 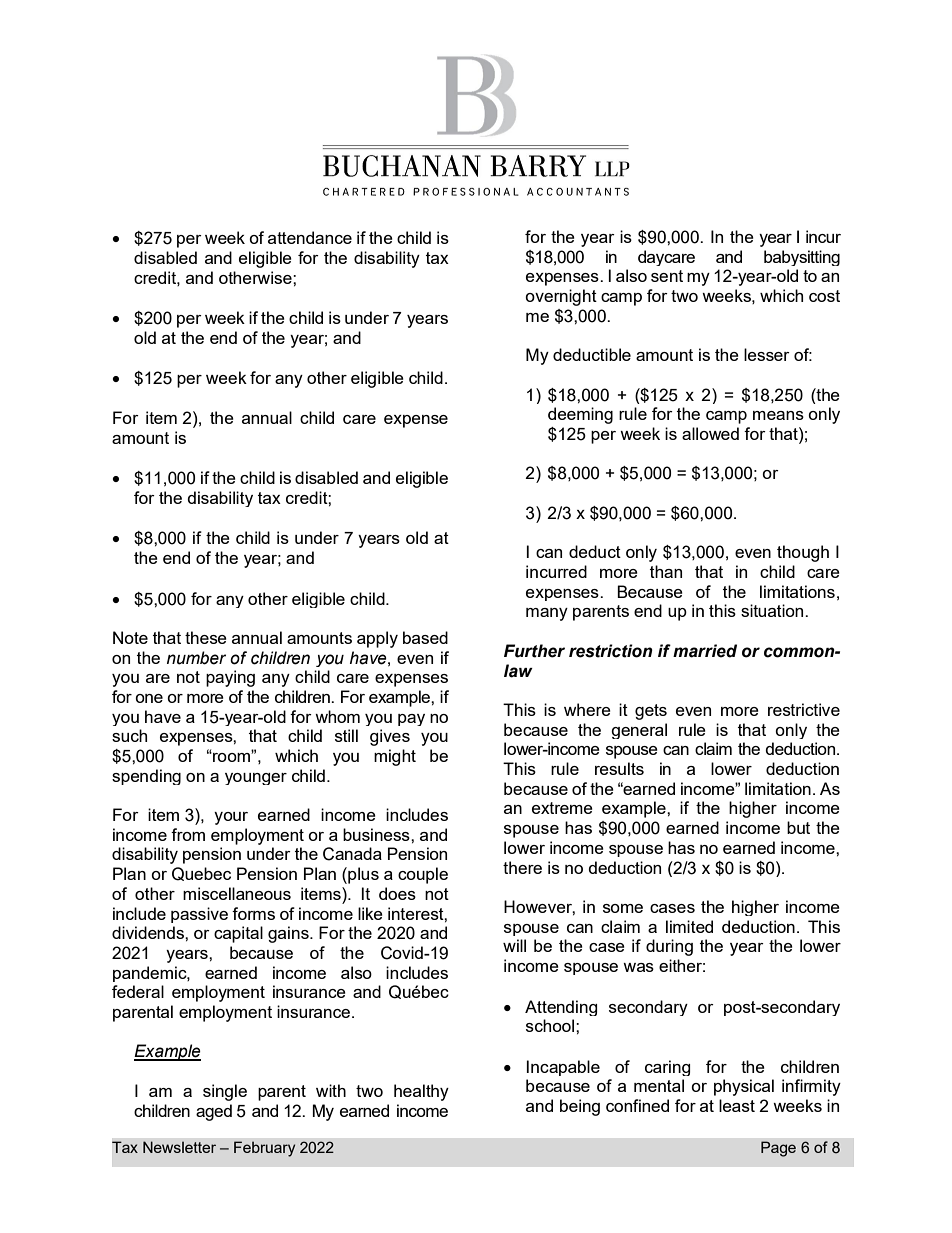 What do you see at coordinates (534, 651) in the screenshot?
I see `Further` at bounding box center [534, 651].
